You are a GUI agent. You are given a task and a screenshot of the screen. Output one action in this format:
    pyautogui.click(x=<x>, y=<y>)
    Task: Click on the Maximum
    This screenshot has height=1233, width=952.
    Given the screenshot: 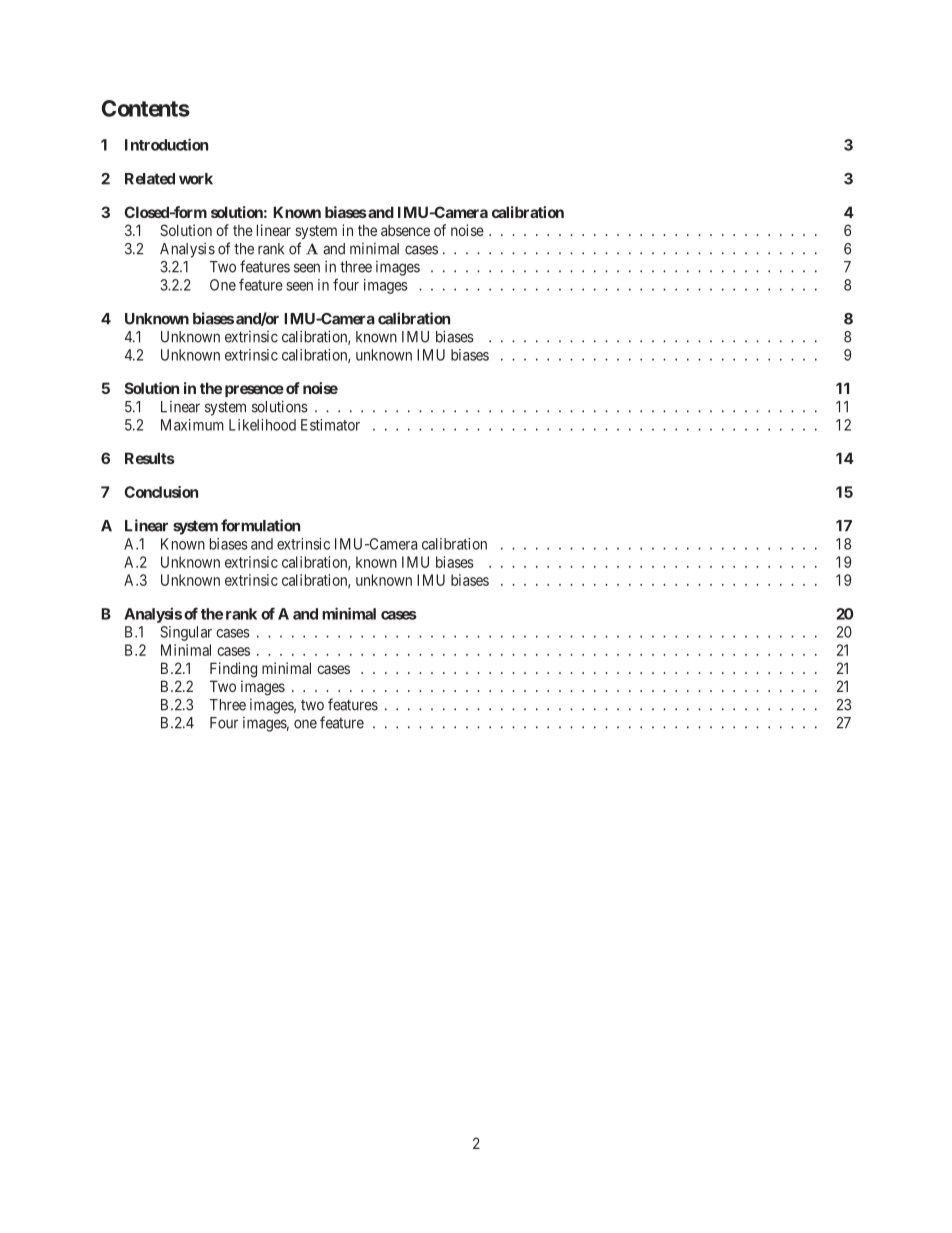 What is the action you would take?
    pyautogui.click(x=192, y=425)
